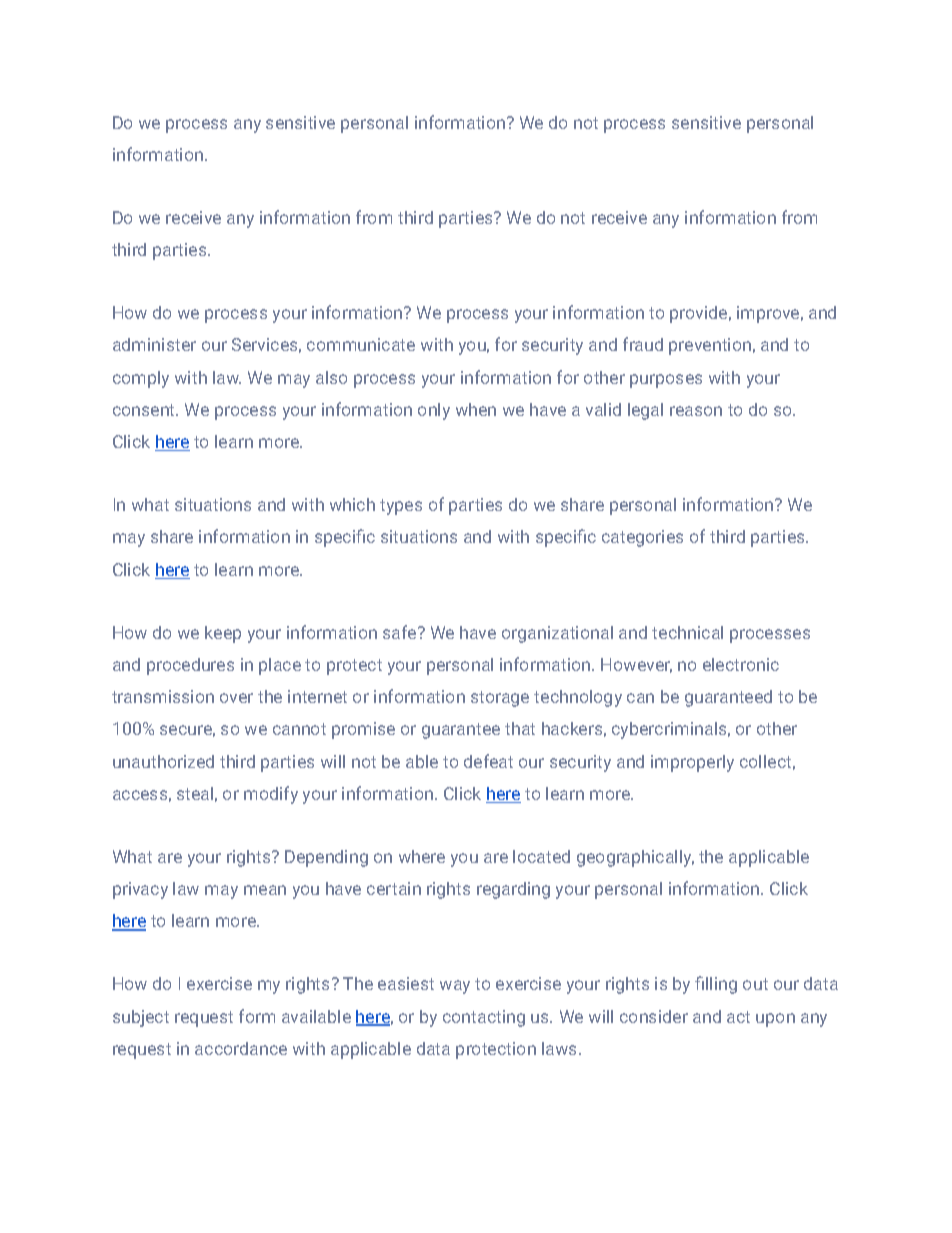  I want to click on defeat, so click(488, 761).
